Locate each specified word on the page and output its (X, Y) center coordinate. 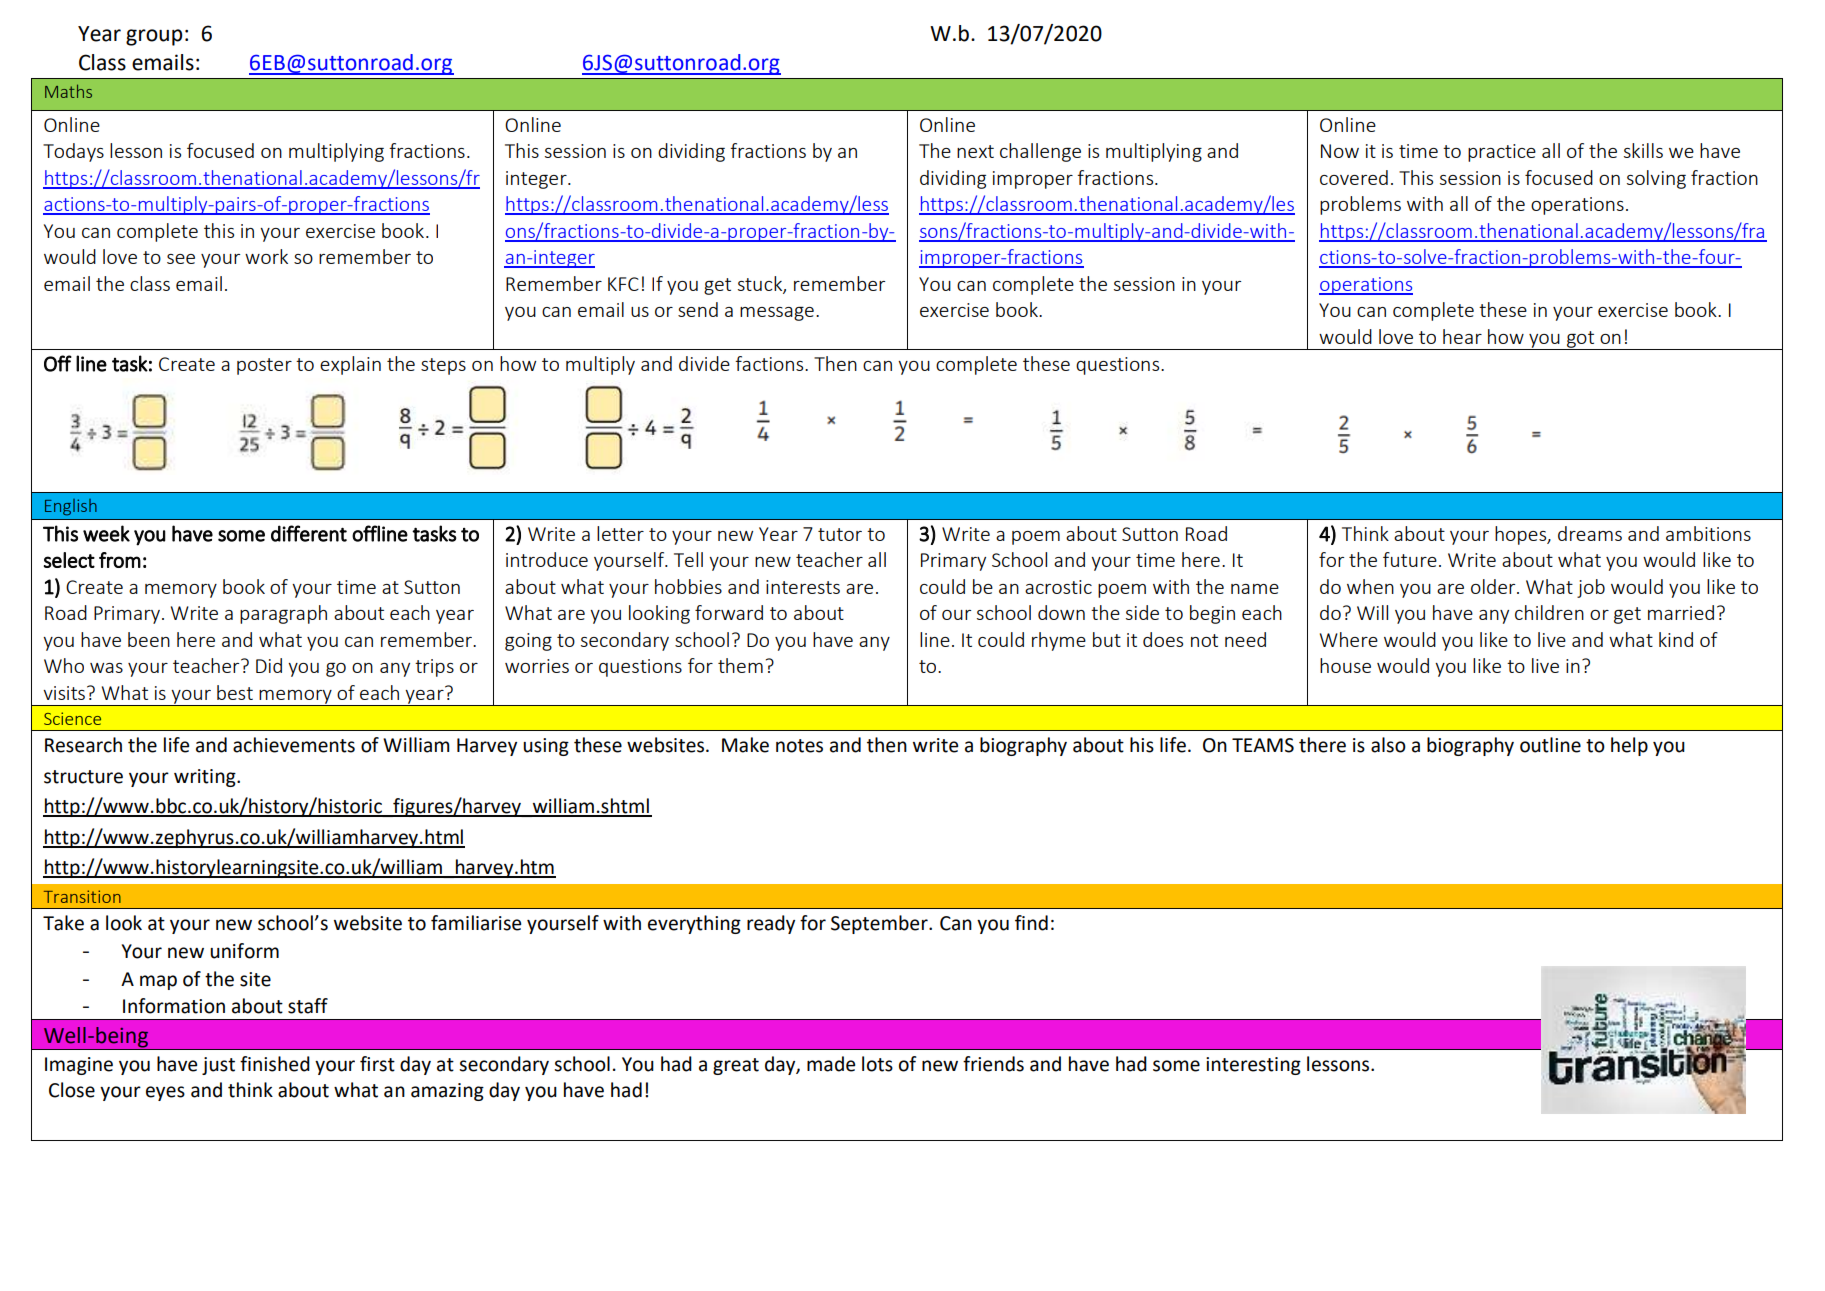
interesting (1253, 1066)
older (1494, 586)
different (309, 533)
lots (877, 1064)
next (975, 151)
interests (803, 587)
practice (1502, 153)
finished (275, 1064)
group (154, 37)
